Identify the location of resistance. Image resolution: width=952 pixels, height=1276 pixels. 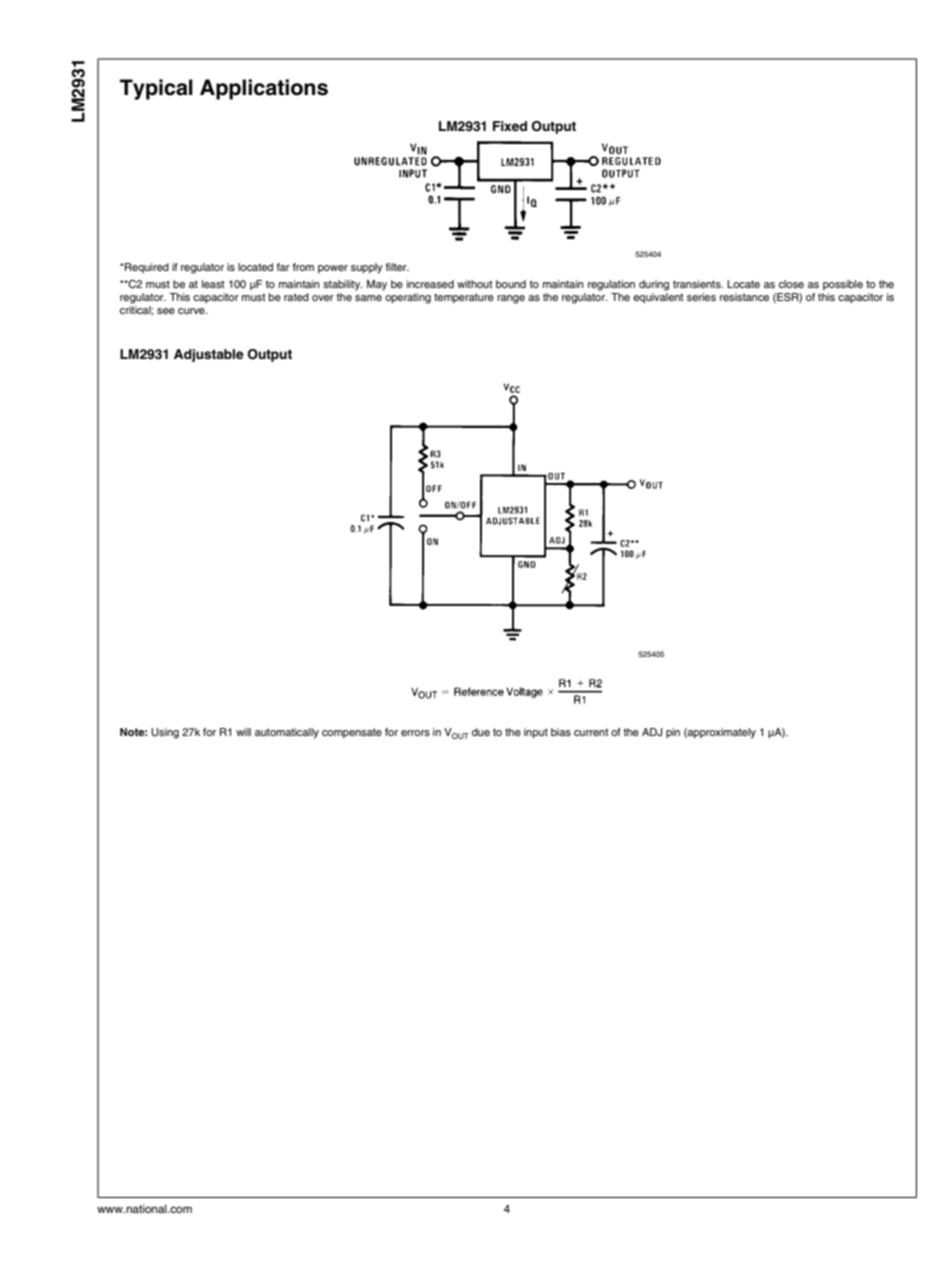
(744, 297).
